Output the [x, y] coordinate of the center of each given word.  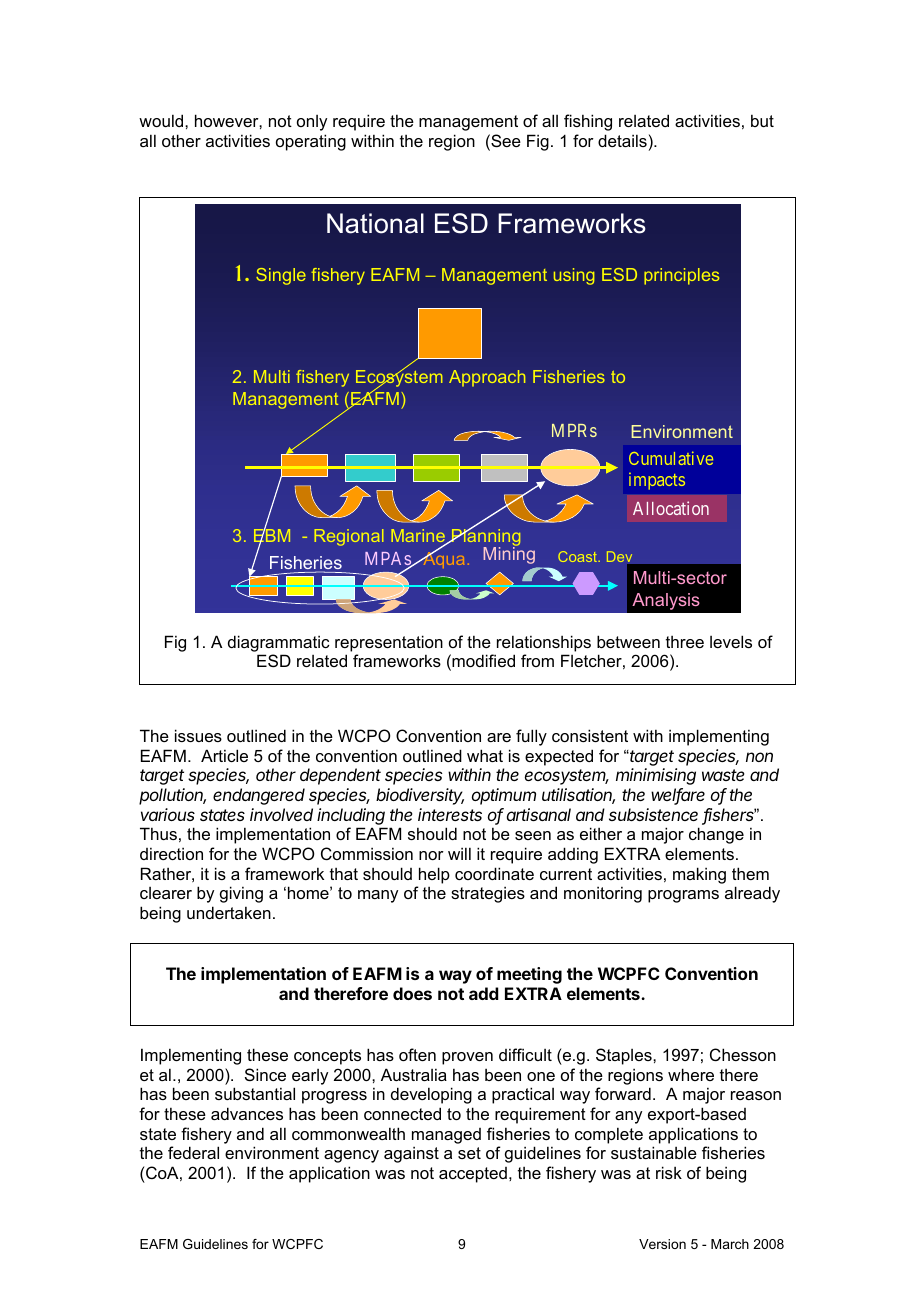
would [162, 120]
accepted [473, 1175]
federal [193, 1152]
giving [241, 894]
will [459, 853]
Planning [485, 538]
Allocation [671, 508]
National [375, 223]
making [699, 875]
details [622, 140]
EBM [272, 536]
